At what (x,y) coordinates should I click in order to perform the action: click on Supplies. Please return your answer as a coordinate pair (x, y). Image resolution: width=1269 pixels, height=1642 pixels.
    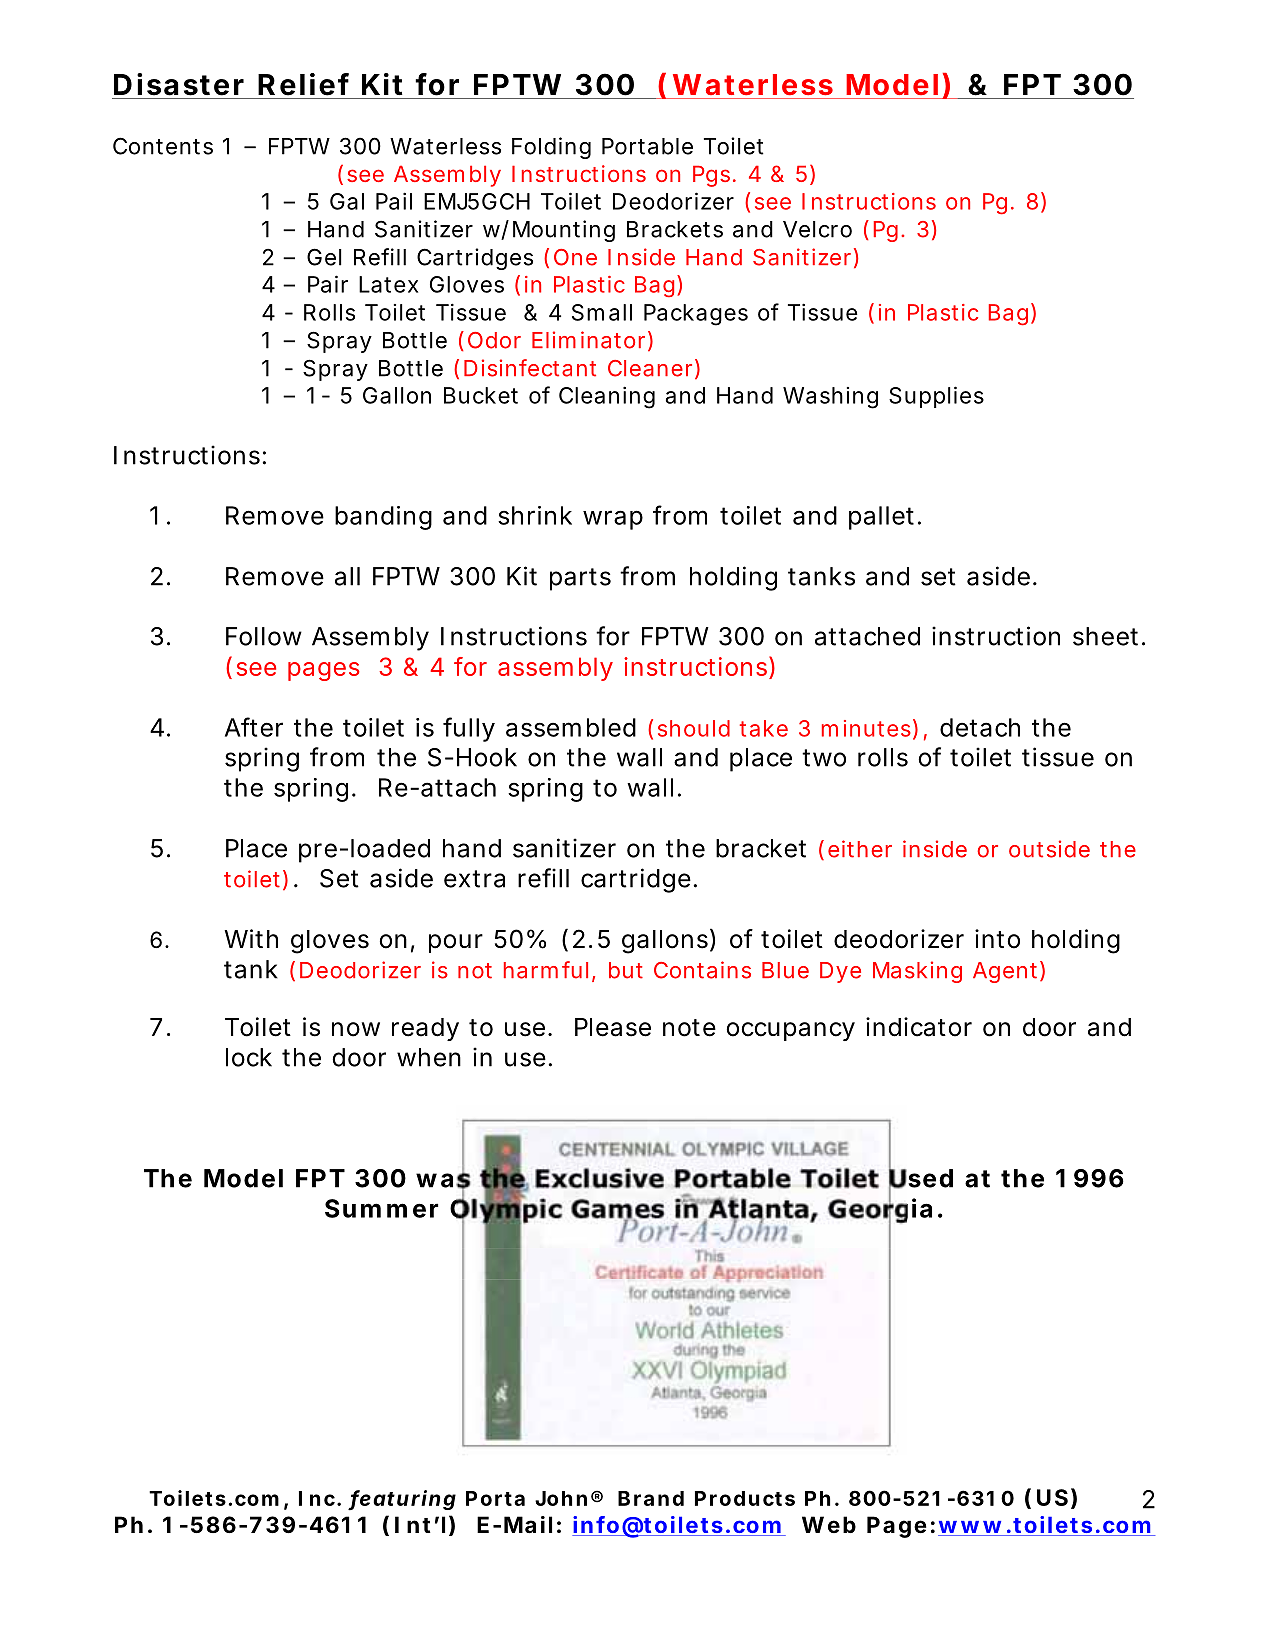
    Looking at the image, I should click on (936, 397).
